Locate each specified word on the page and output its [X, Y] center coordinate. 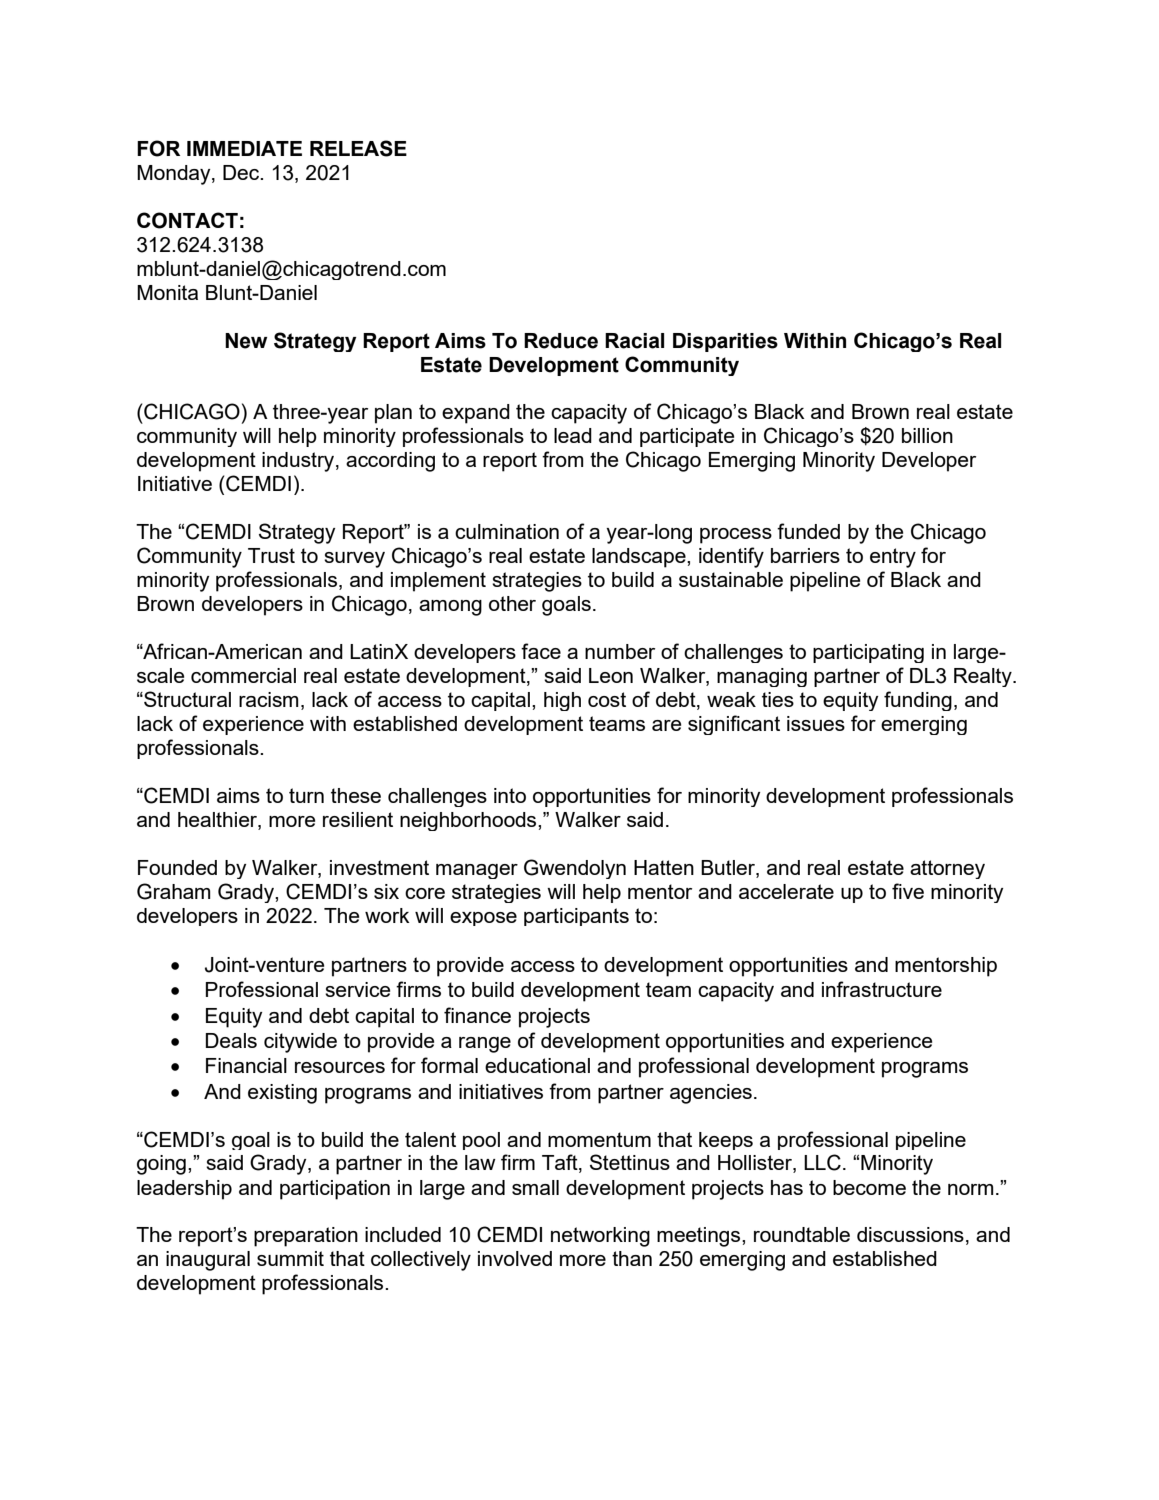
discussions [910, 1234]
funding [918, 701]
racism [268, 699]
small [535, 1187]
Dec [242, 172]
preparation [306, 1237]
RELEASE [358, 148]
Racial [634, 341]
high [562, 701]
